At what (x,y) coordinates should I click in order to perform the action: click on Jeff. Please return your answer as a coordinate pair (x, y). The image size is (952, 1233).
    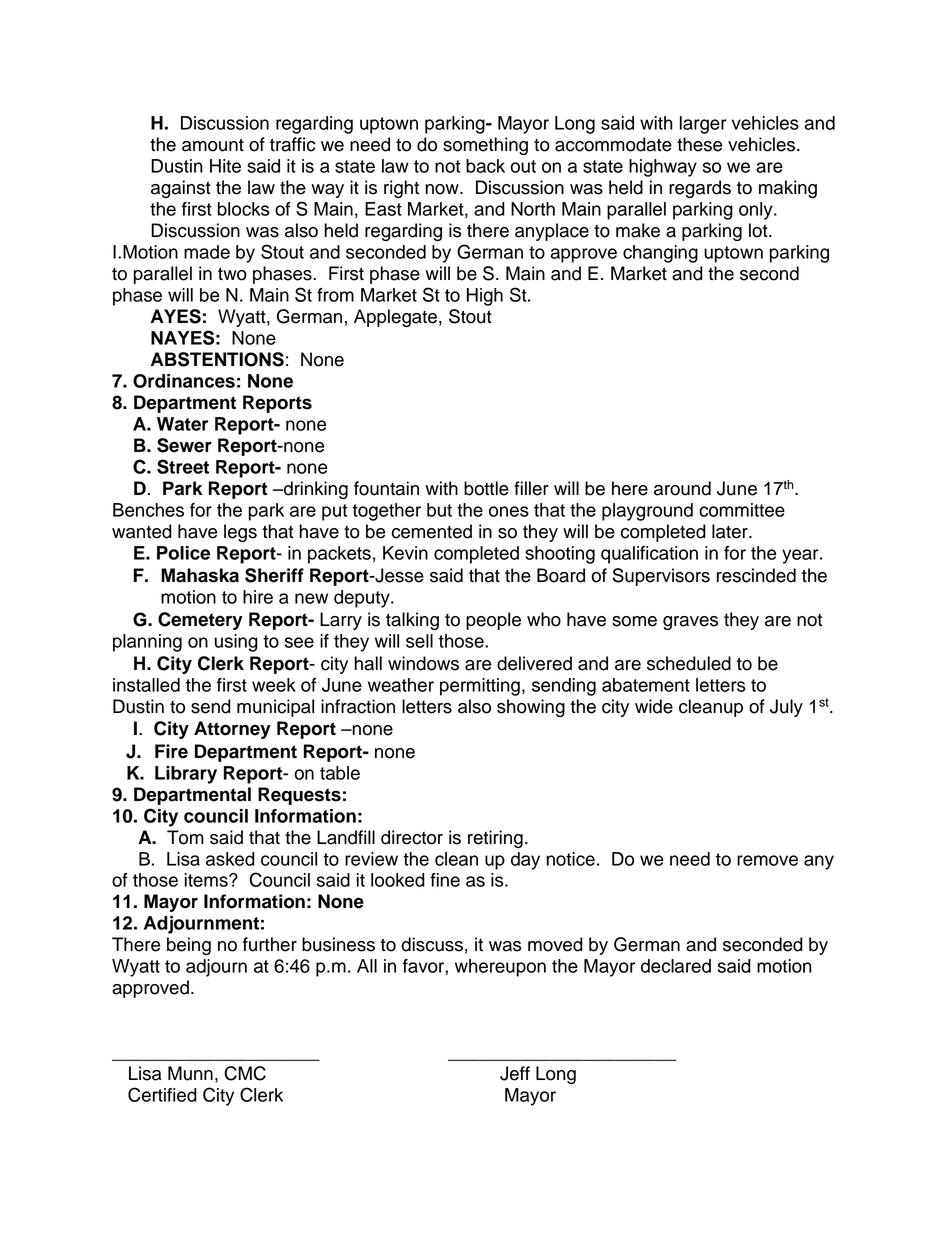
    Looking at the image, I should click on (515, 1073).
